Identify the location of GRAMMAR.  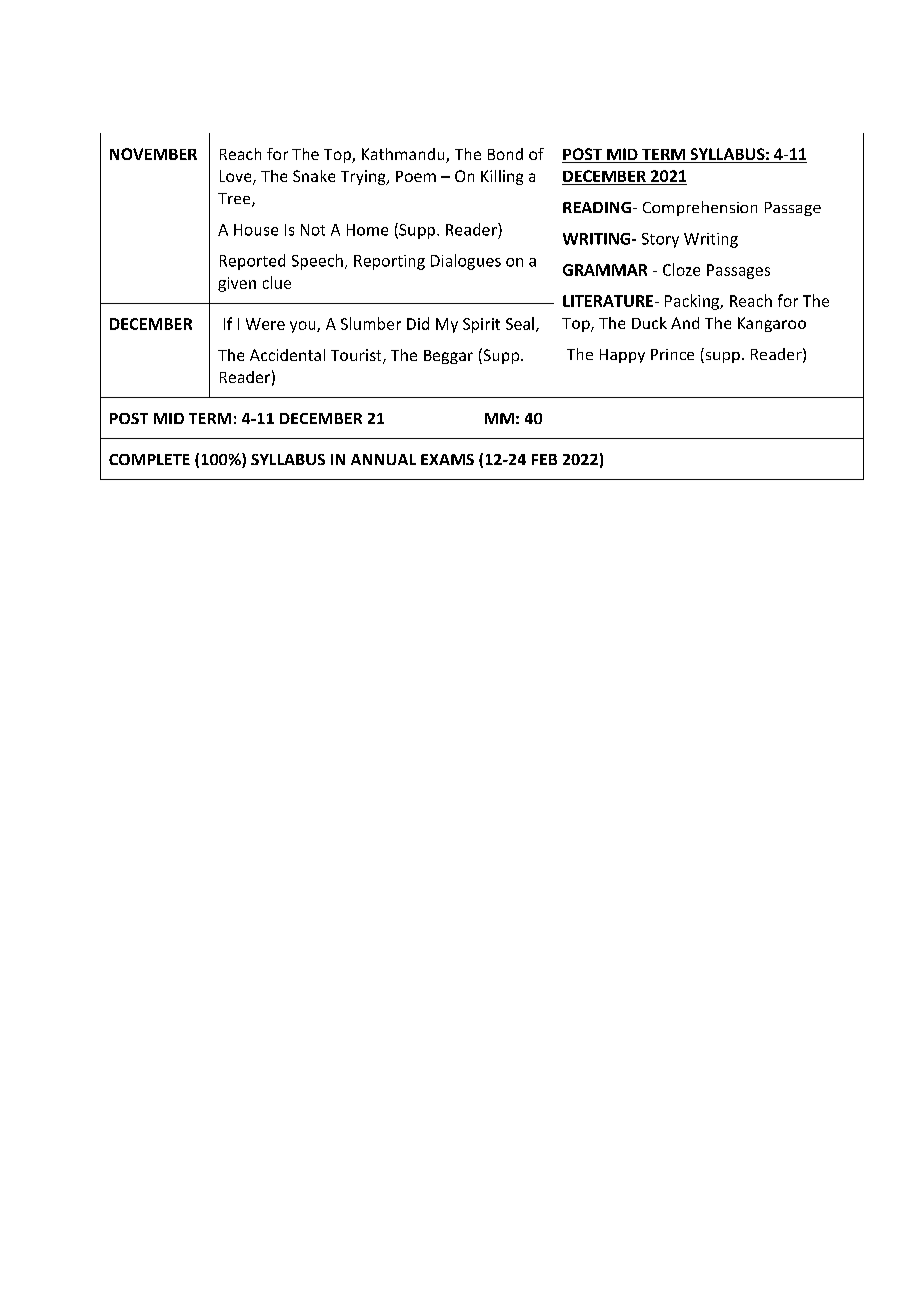
(605, 270).
